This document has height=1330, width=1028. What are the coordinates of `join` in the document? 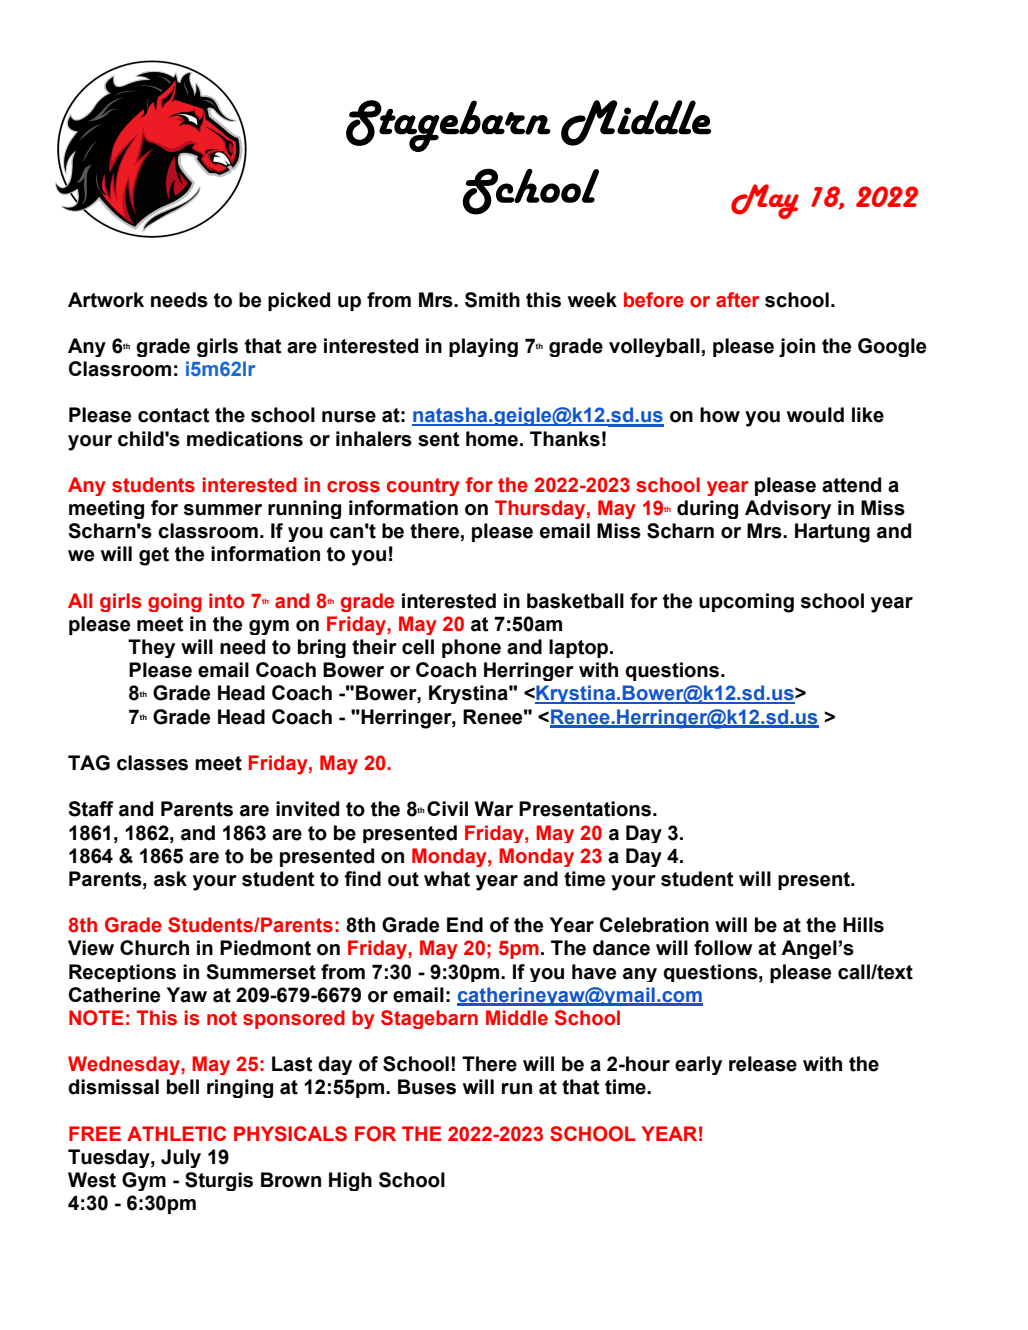 It's located at (797, 347).
